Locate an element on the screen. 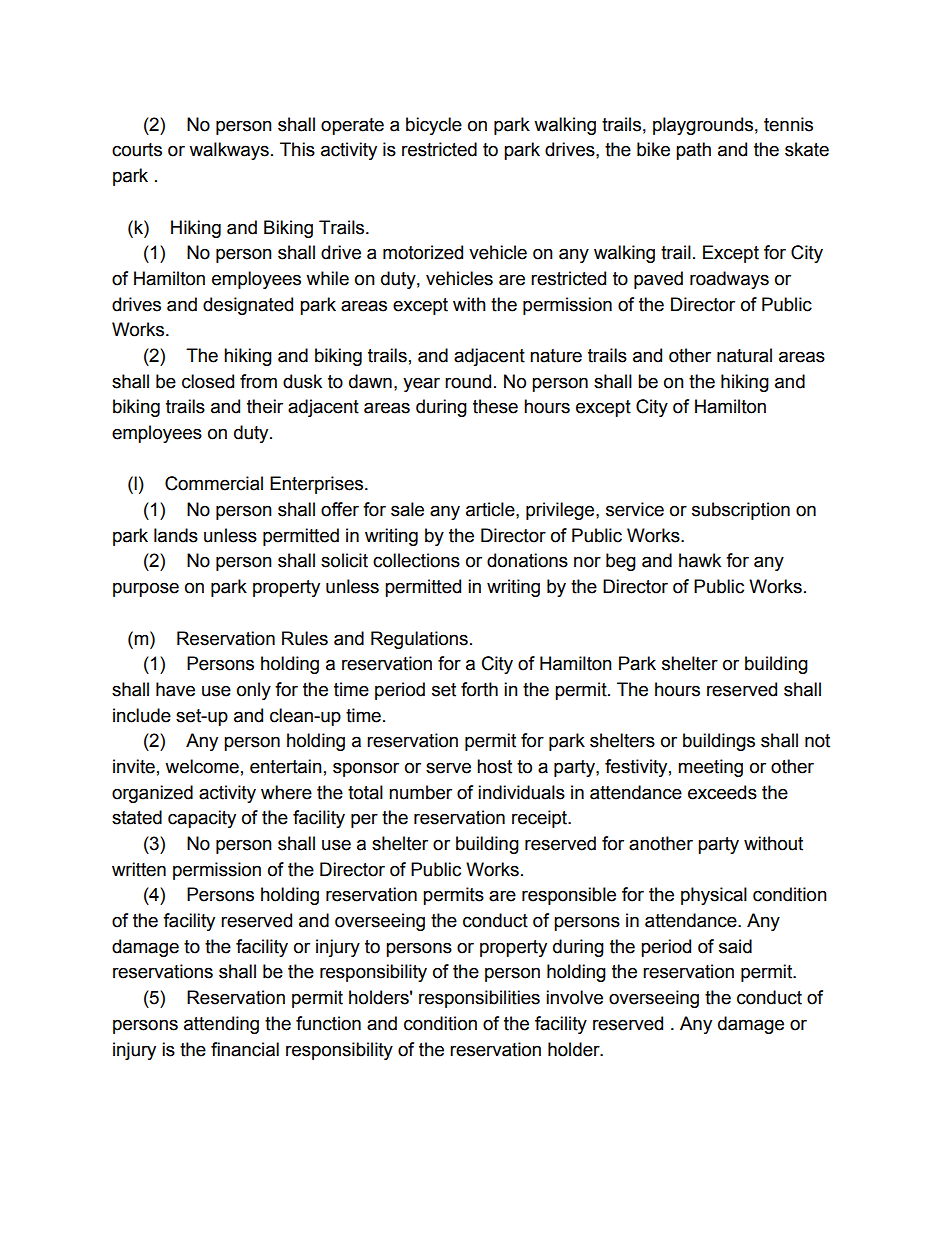 The image size is (952, 1233). purpose is located at coordinates (146, 589).
